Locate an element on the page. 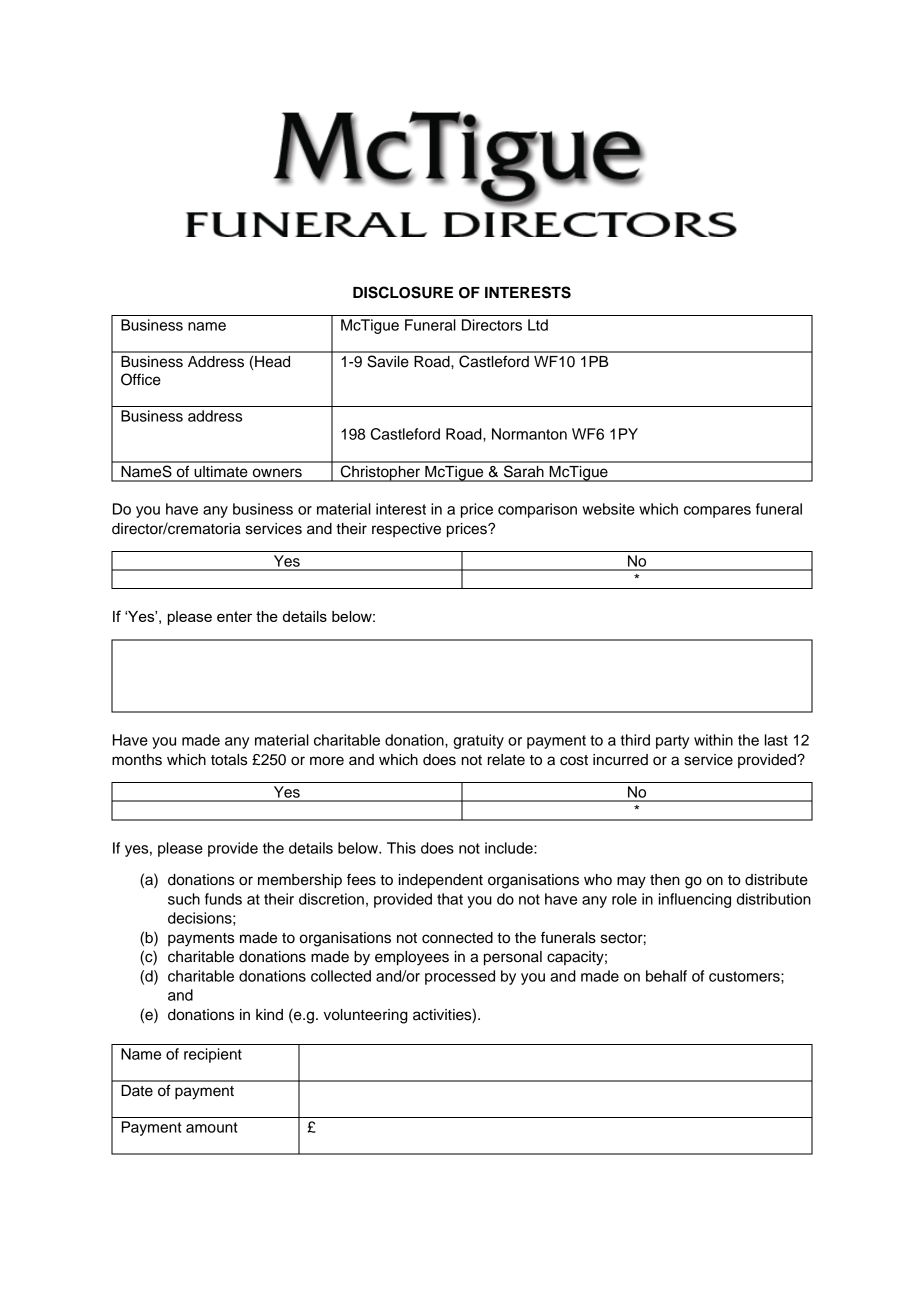 The image size is (924, 1308). DISCLOSURE is located at coordinates (403, 292).
